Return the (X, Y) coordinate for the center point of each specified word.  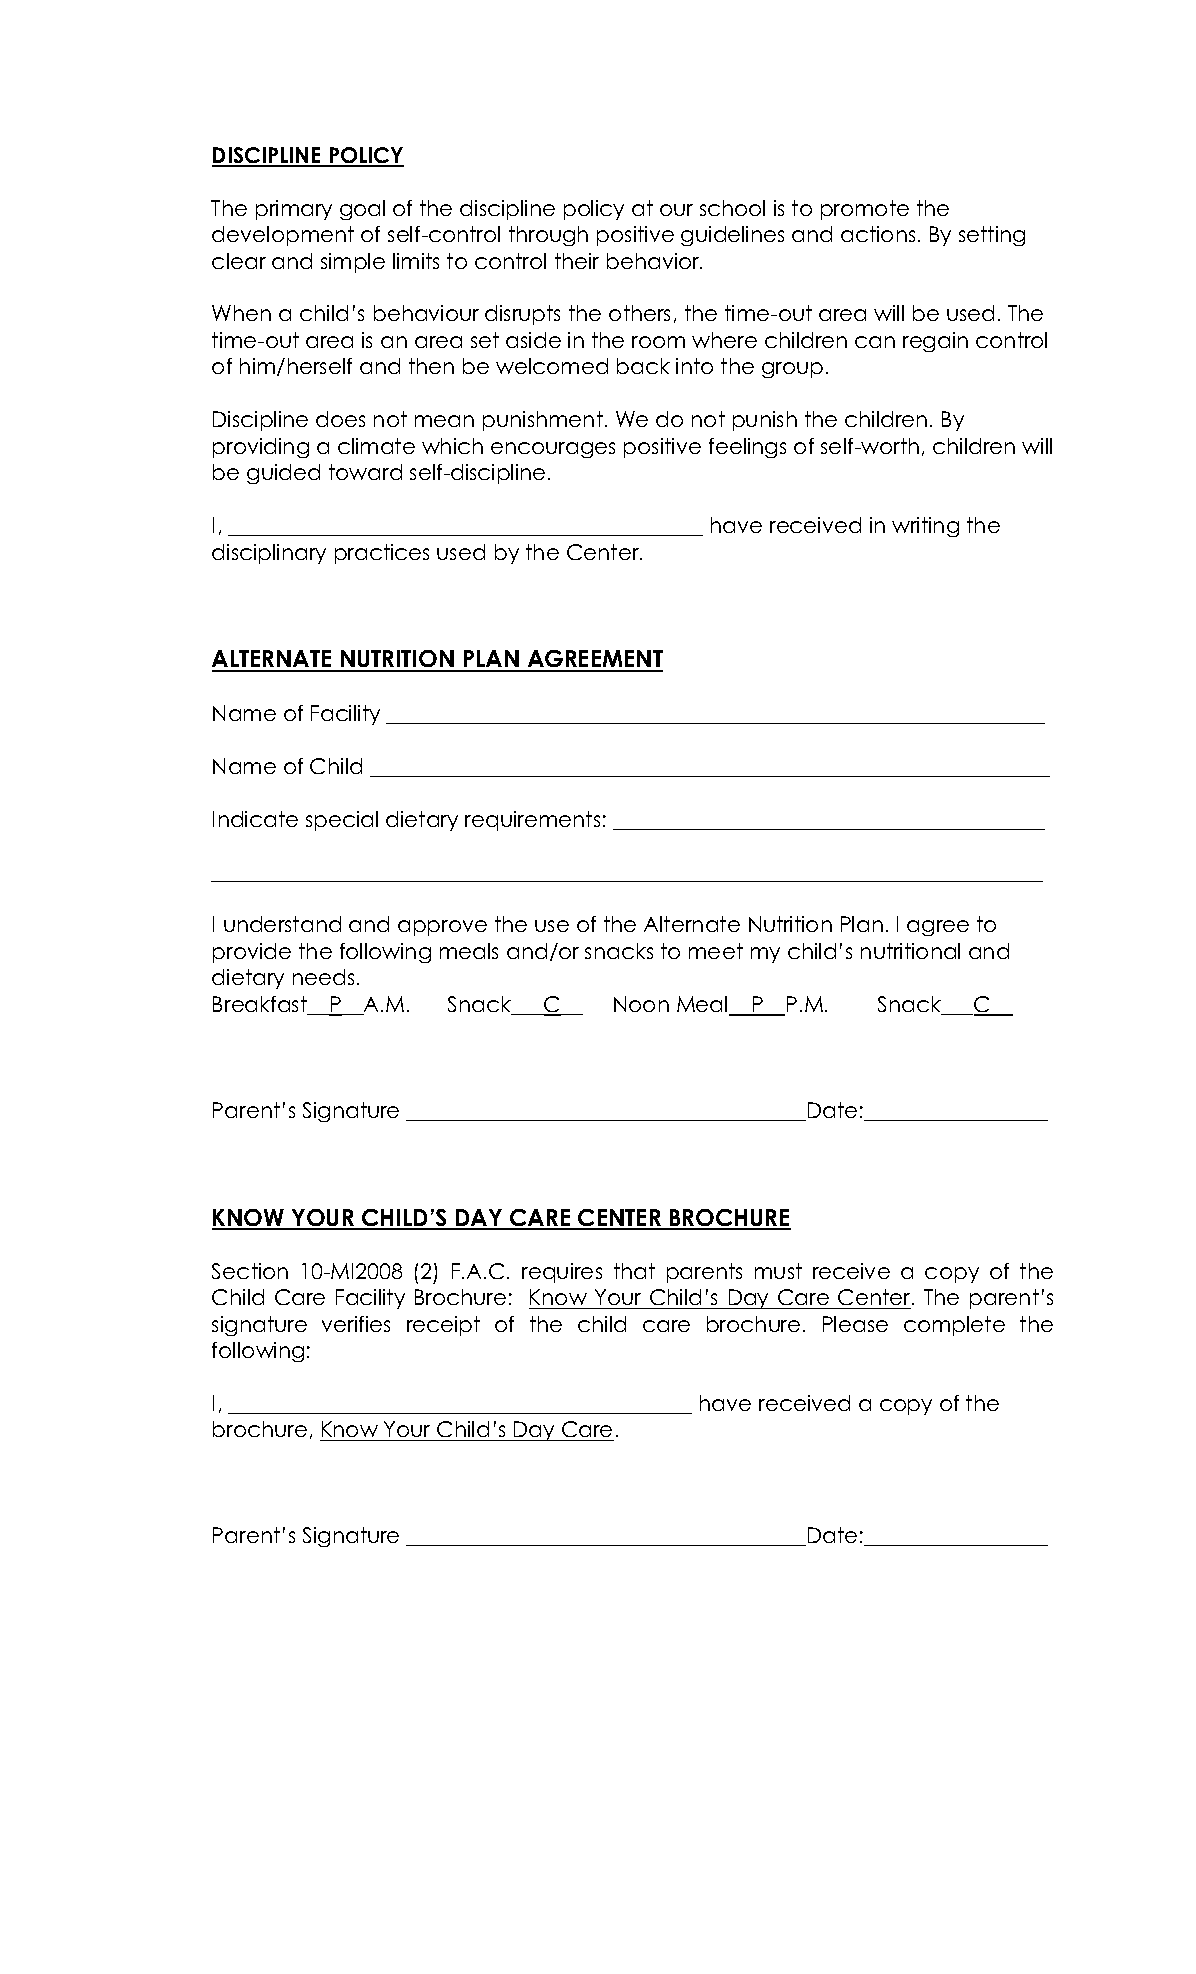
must (778, 1271)
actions (878, 234)
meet (716, 951)
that (634, 1271)
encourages (553, 450)
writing (925, 527)
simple (353, 263)
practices (382, 554)
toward (365, 472)
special (342, 821)
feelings (747, 448)
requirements (532, 821)
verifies (356, 1324)
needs (323, 977)
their (577, 261)
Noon (641, 1004)
